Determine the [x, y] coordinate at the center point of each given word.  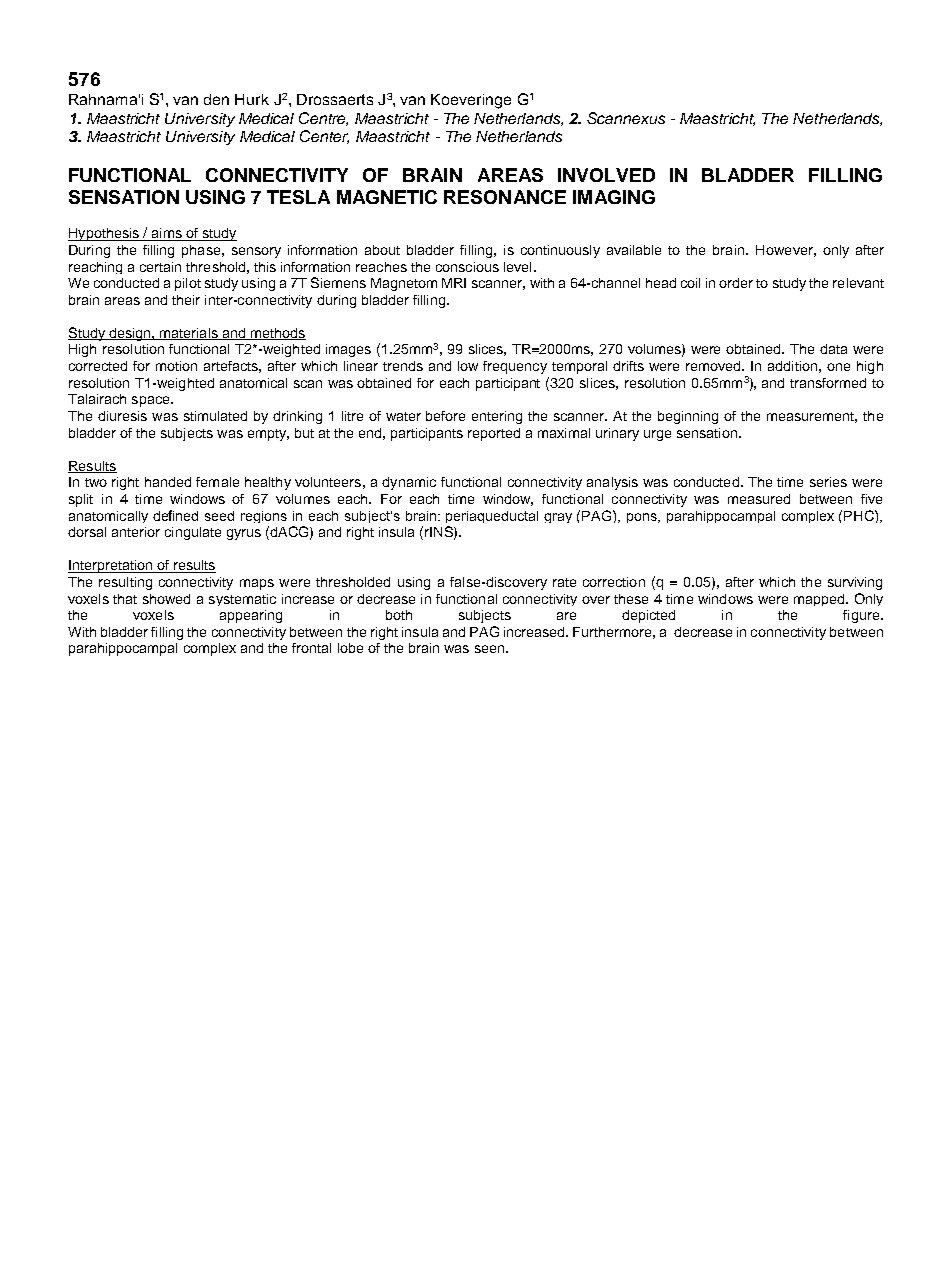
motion [176, 366]
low [468, 366]
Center [324, 137]
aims [166, 234]
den [216, 99]
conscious [467, 267]
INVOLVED [606, 175]
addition [792, 366]
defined [175, 515]
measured [759, 499]
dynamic [409, 483]
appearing [251, 616]
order [736, 283]
